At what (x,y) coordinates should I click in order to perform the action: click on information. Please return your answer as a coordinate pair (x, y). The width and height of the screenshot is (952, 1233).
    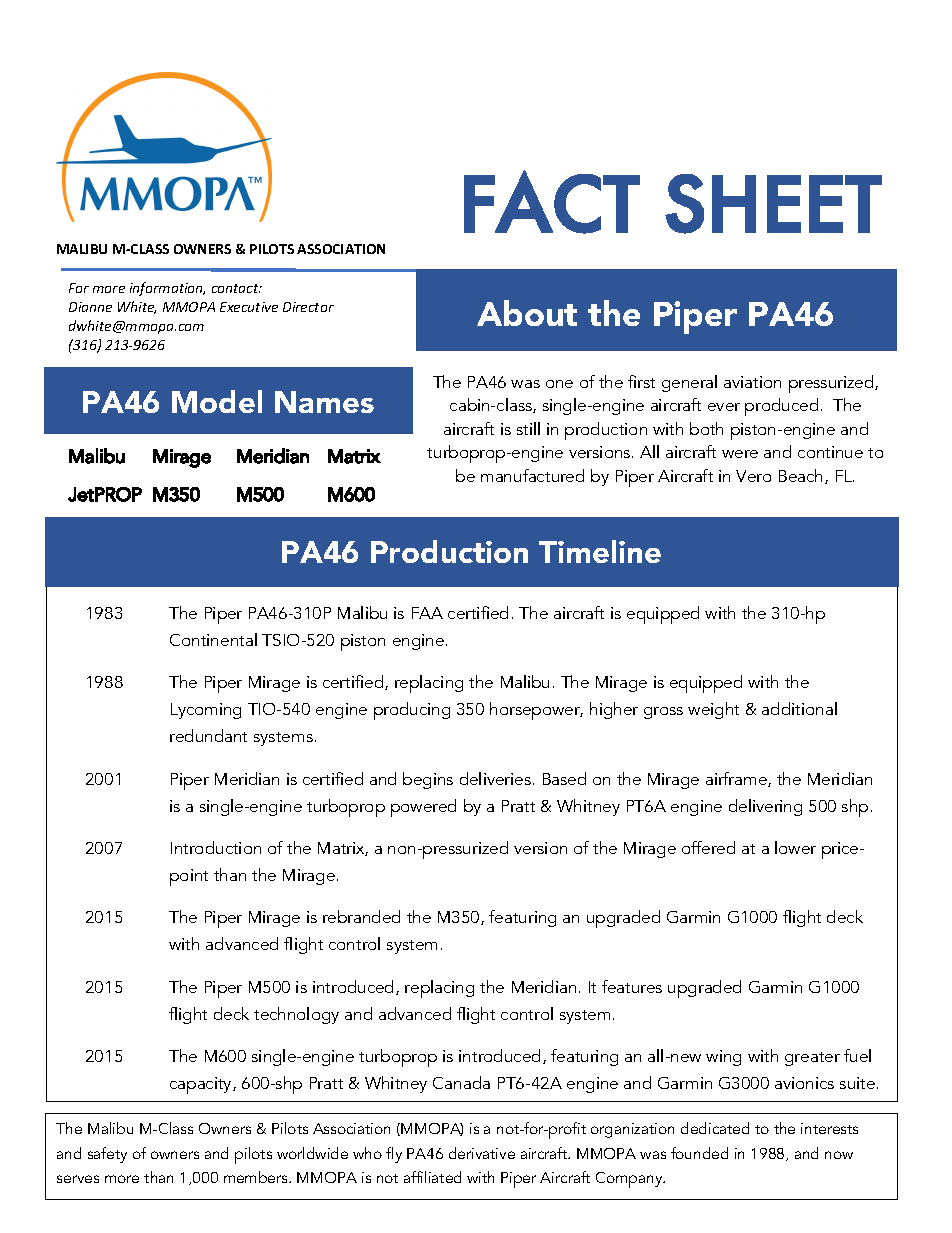
    Looking at the image, I should click on (167, 289).
